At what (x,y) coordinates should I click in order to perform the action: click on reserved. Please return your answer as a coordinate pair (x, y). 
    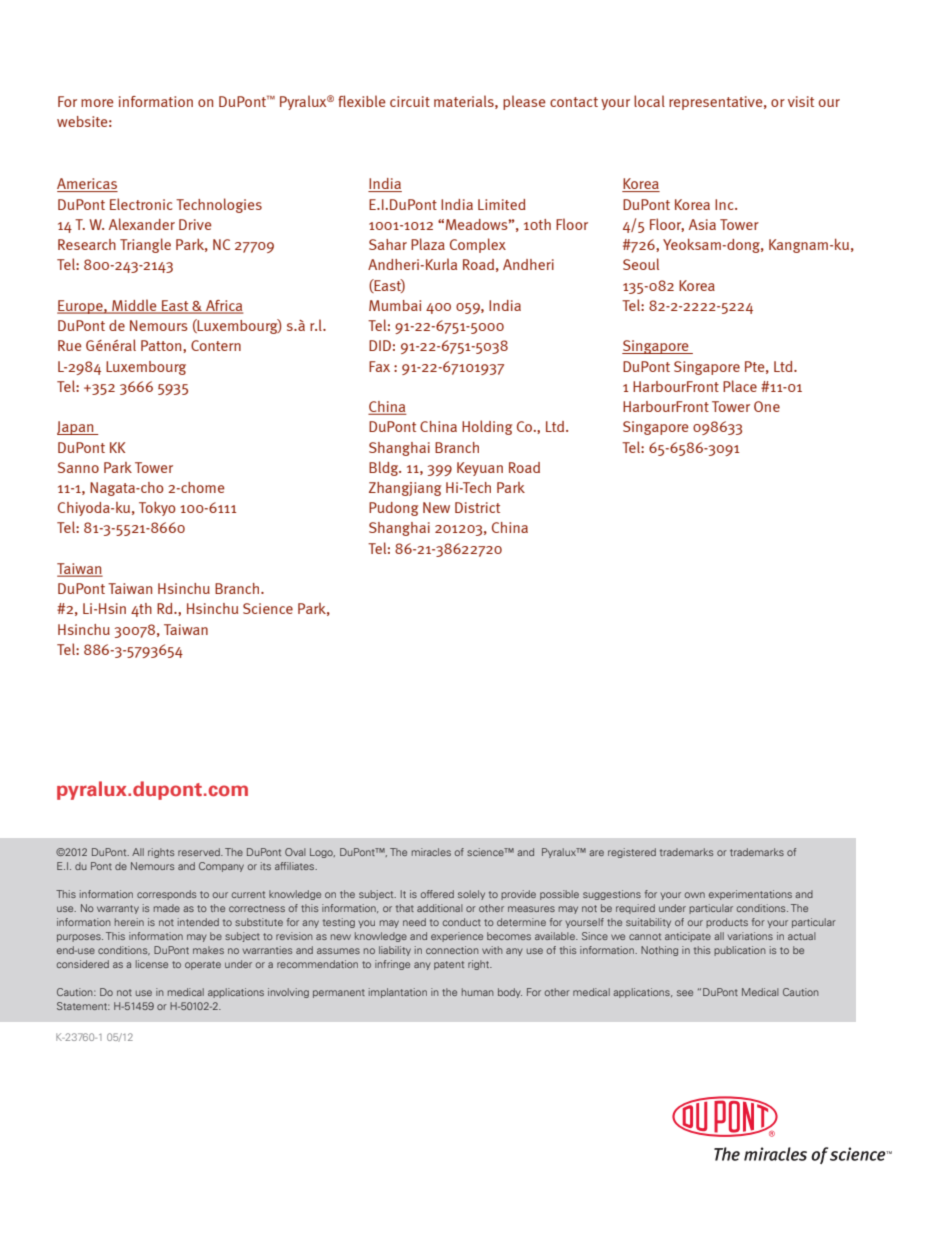
    Looking at the image, I should click on (200, 852).
